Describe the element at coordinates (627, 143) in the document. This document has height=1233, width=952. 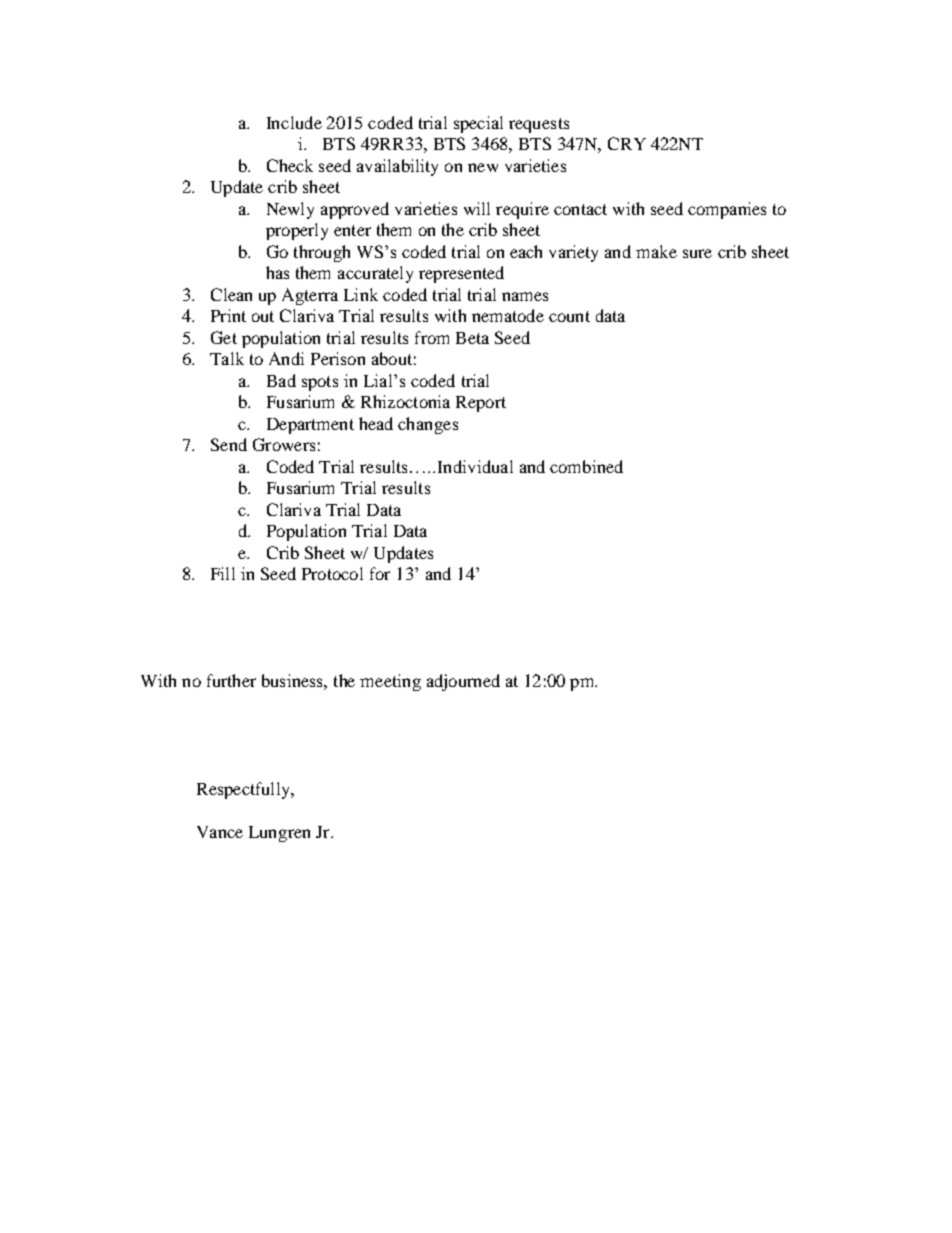
I see `CRY` at that location.
